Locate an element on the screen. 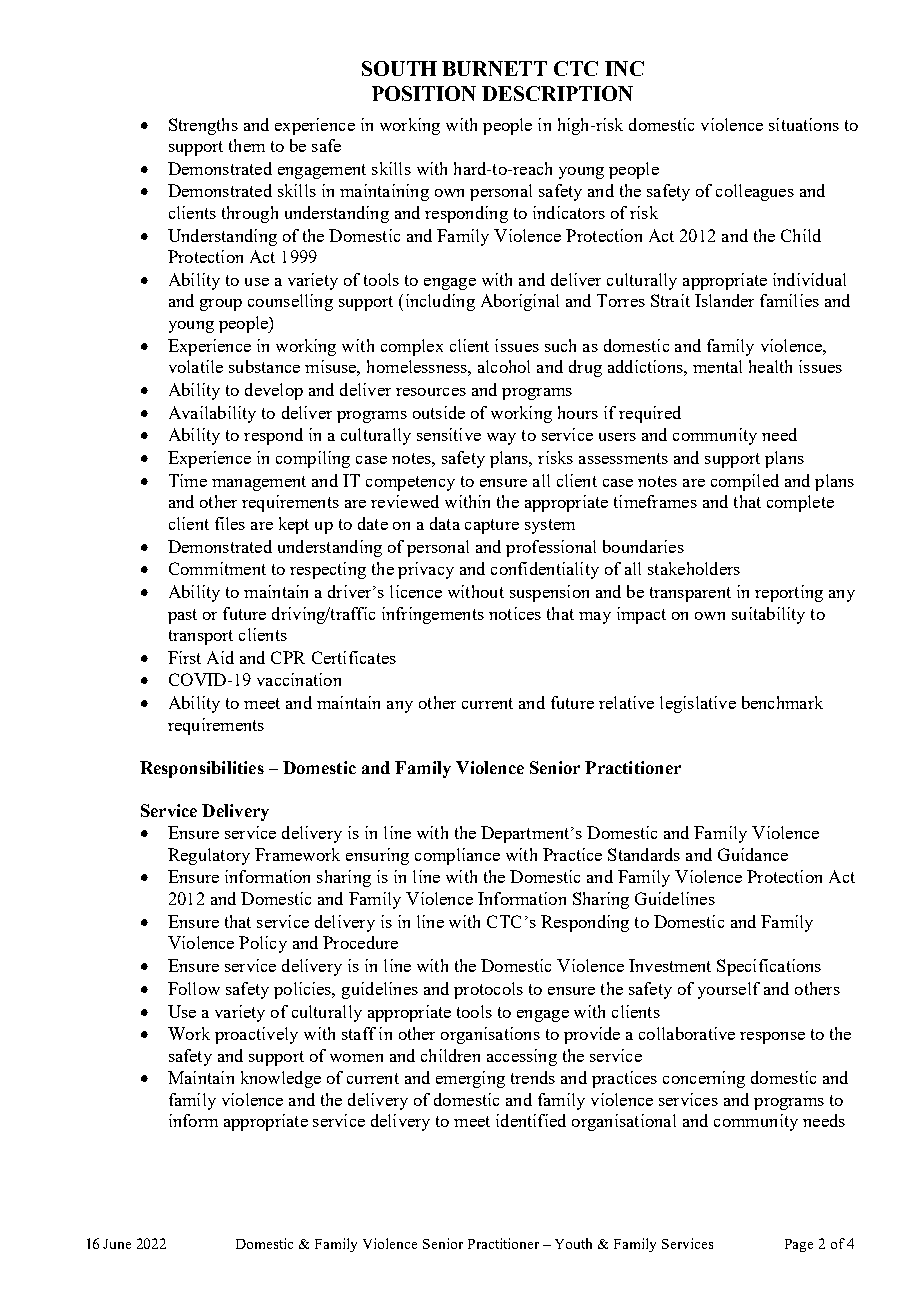  situations is located at coordinates (804, 124).
